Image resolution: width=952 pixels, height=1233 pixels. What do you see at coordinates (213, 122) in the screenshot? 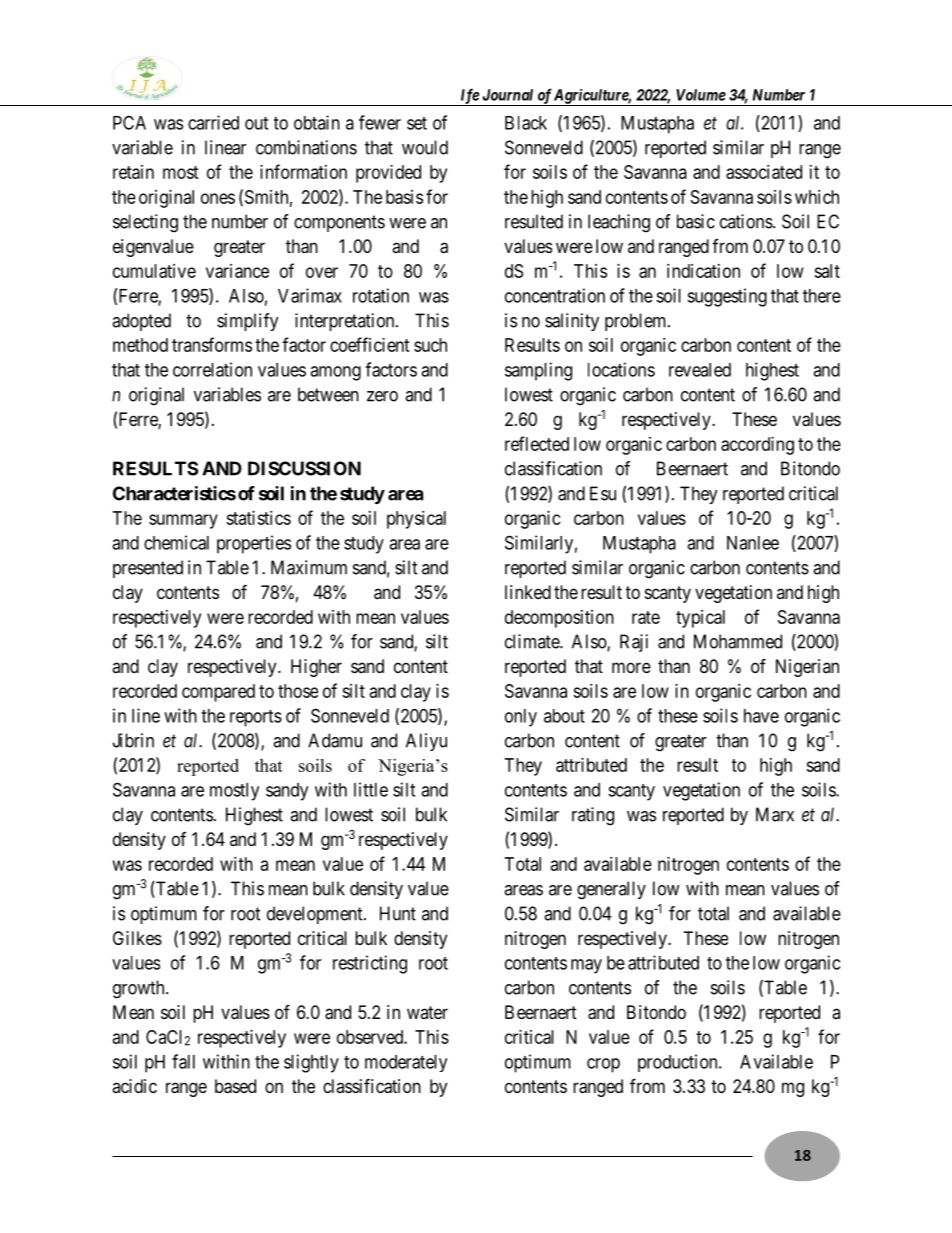
I see `carried` at bounding box center [213, 122].
